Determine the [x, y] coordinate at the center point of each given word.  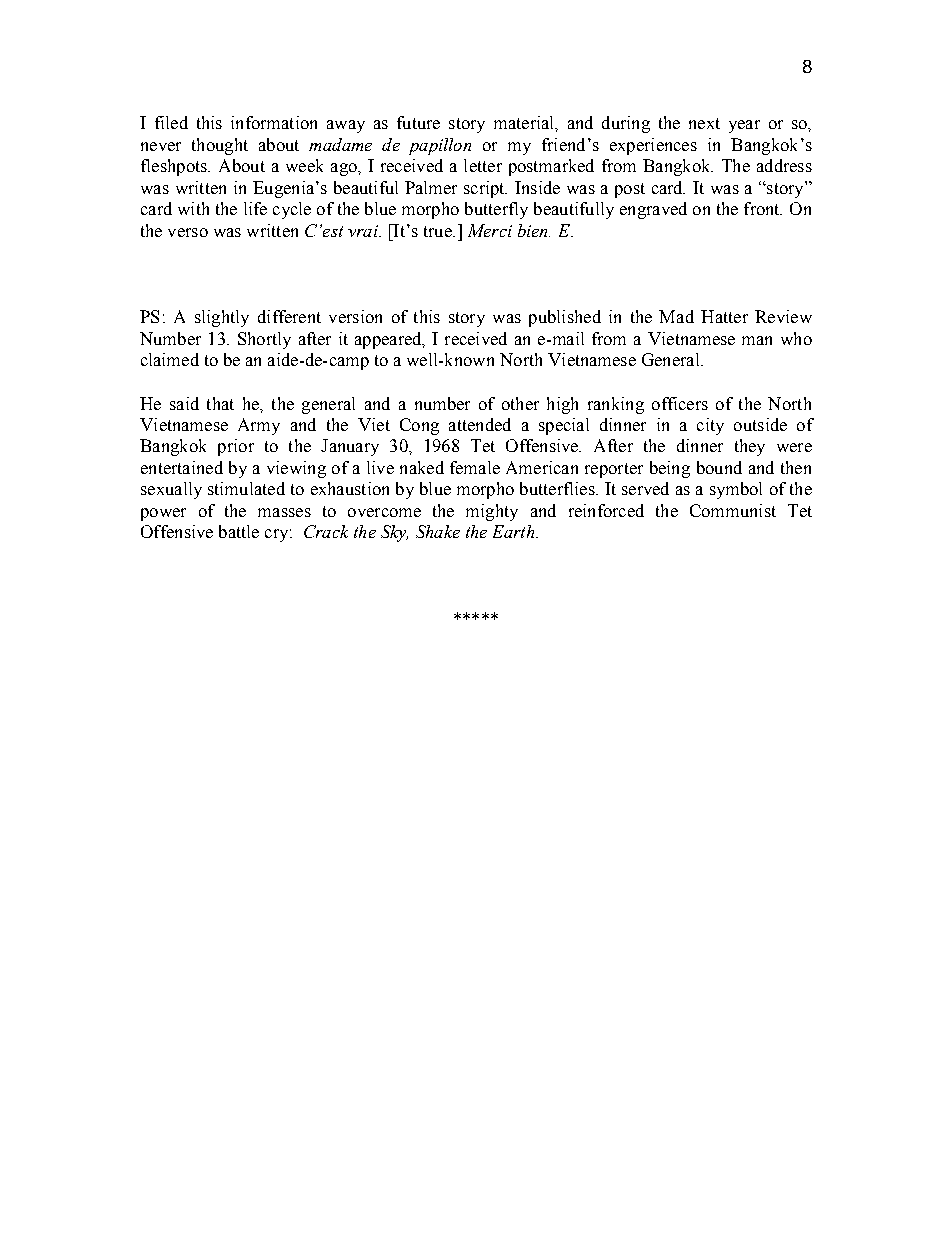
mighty [492, 512]
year [744, 126]
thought [220, 146]
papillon [440, 146]
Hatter [724, 316]
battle [239, 531]
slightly [222, 318]
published [565, 318]
